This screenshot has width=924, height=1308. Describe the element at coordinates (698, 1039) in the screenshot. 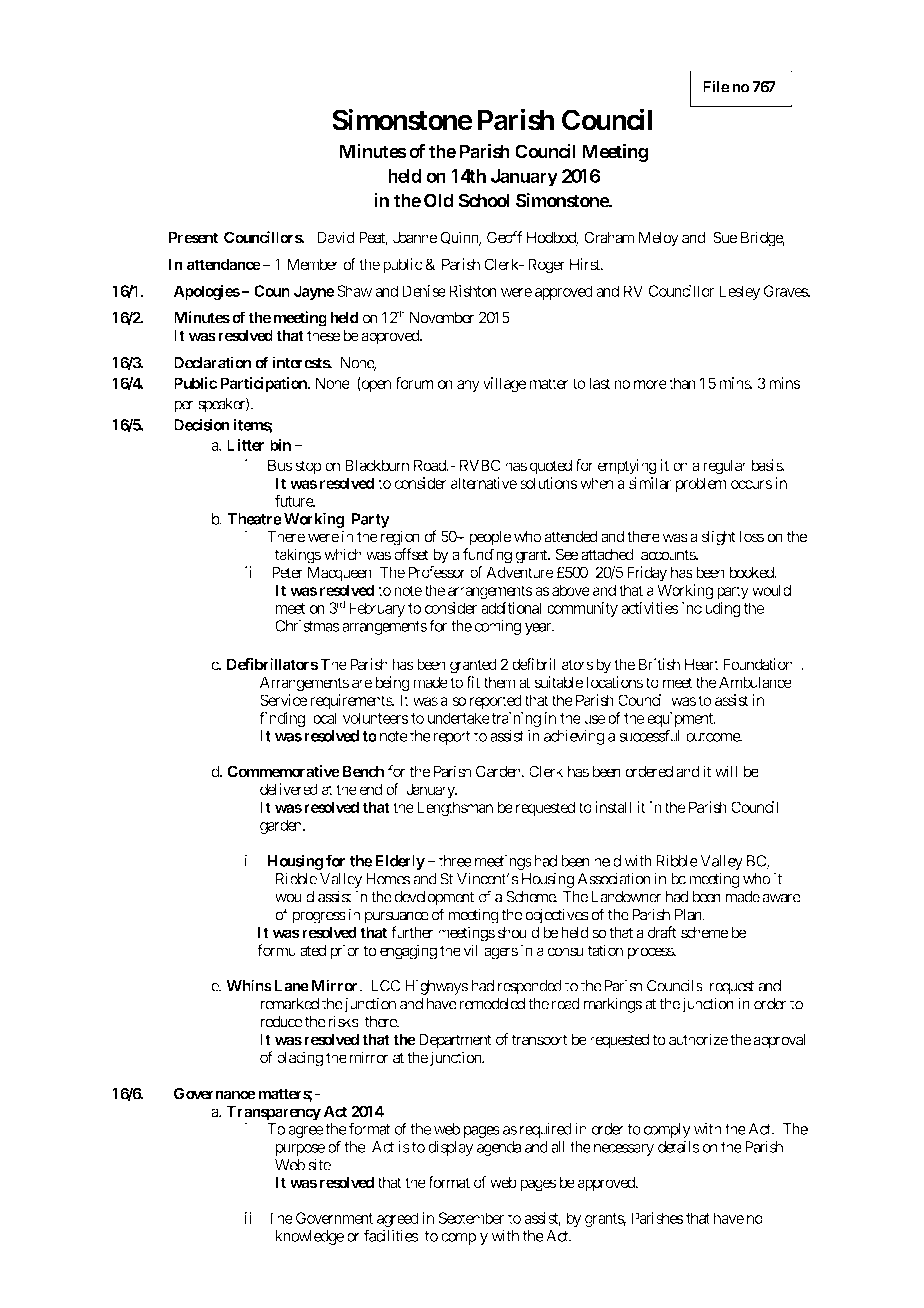

I see `authorize` at that location.
